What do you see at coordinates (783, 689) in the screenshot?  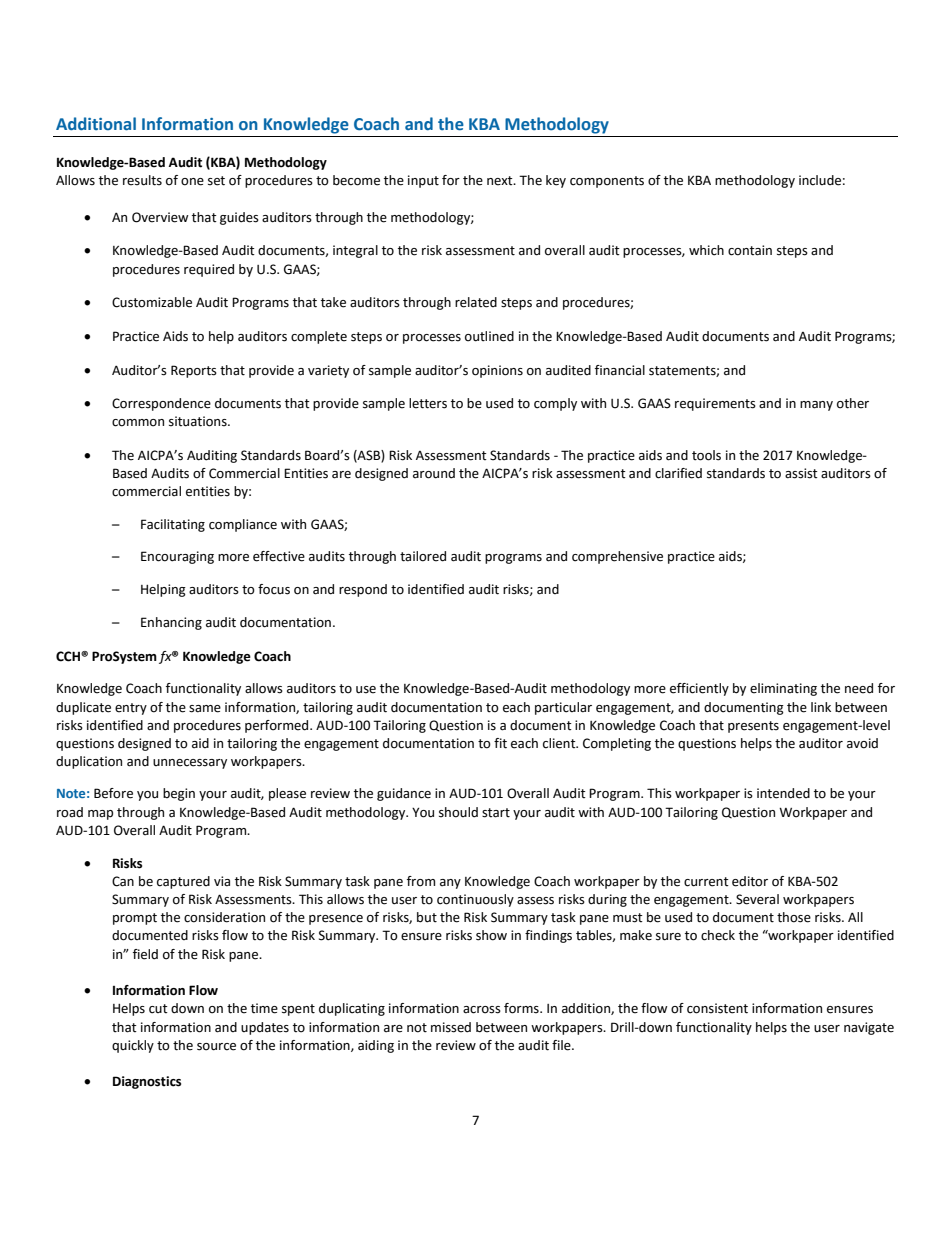 I see `eliminating` at bounding box center [783, 689].
